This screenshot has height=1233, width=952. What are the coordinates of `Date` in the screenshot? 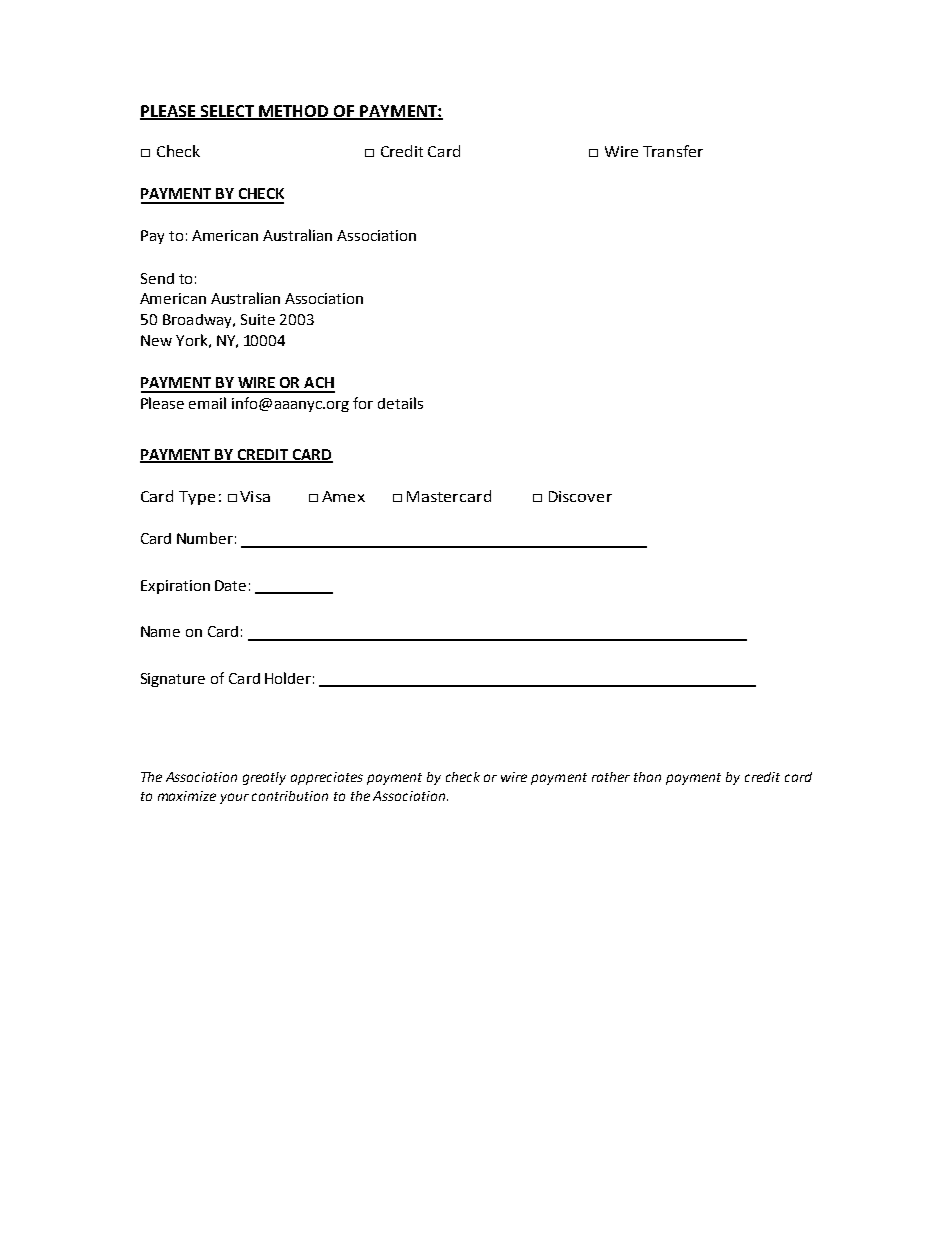 It's located at (230, 585).
